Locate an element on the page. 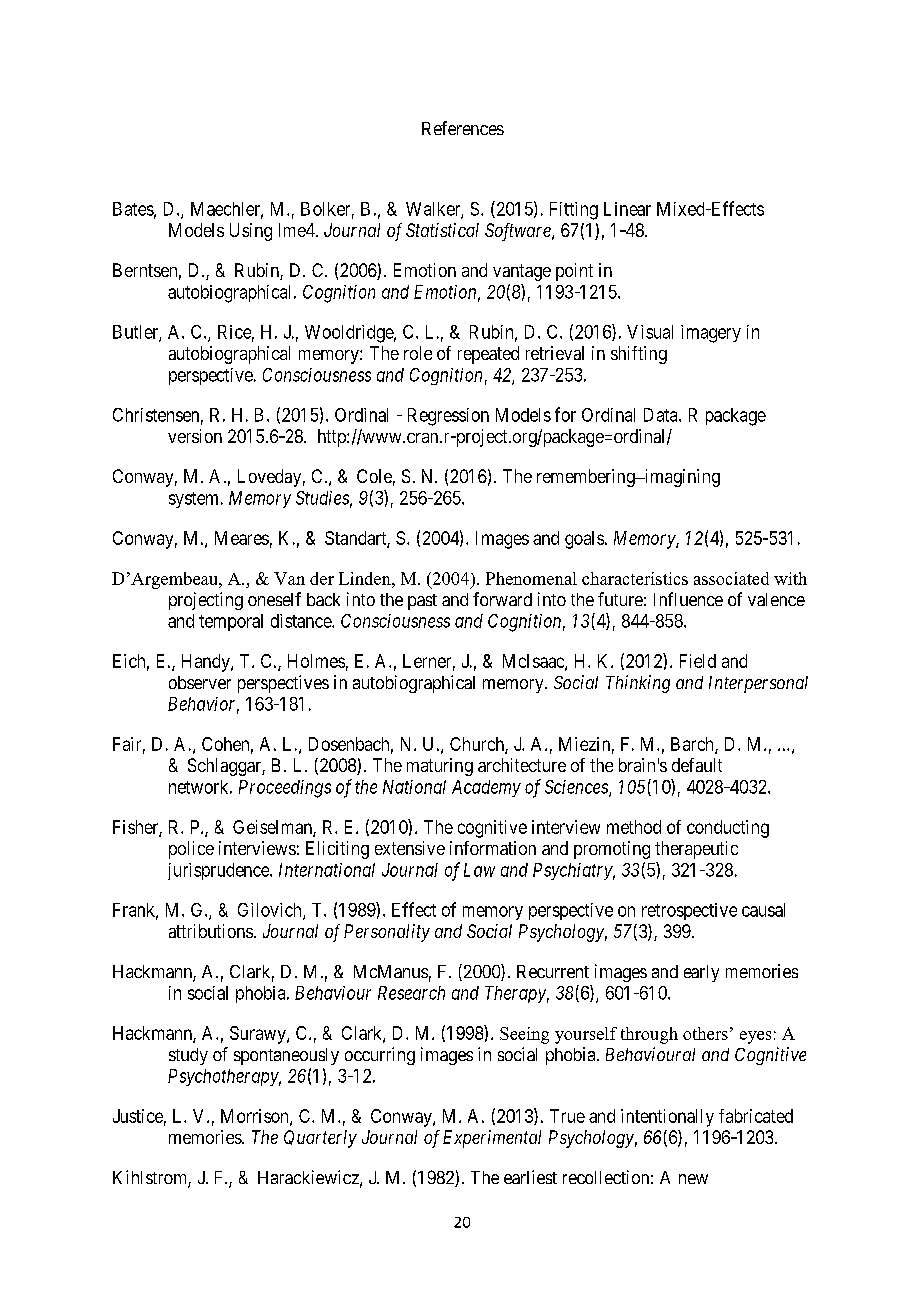 This document has width=924, height=1308. Linear is located at coordinates (627, 209).
